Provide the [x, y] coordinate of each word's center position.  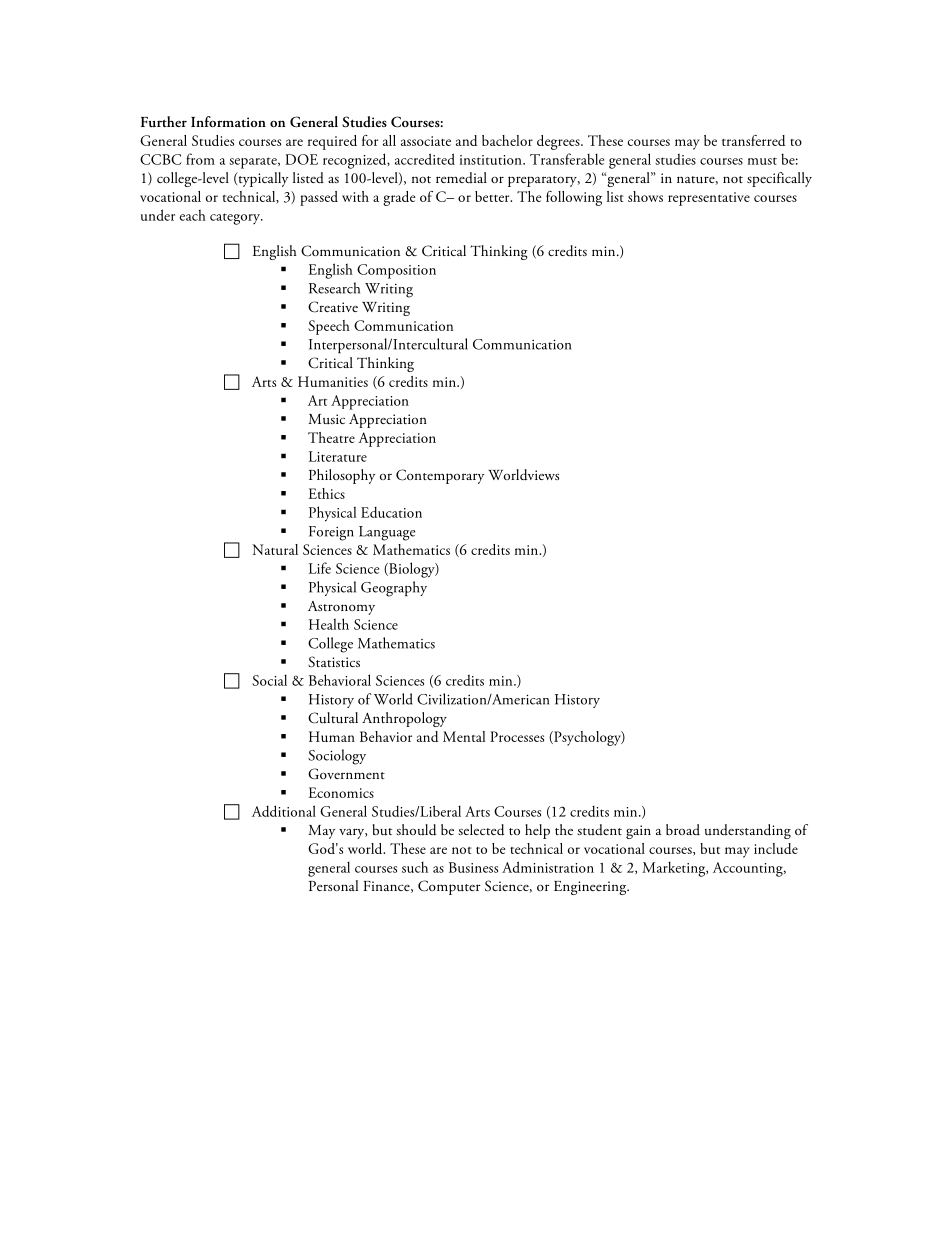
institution [492, 160]
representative [709, 199]
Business [473, 867]
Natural [275, 549]
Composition [396, 271]
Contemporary [440, 476]
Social [269, 680]
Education [391, 512]
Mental [464, 736]
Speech [329, 327]
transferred [753, 140]
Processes [517, 736]
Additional [284, 811]
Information [228, 121]
